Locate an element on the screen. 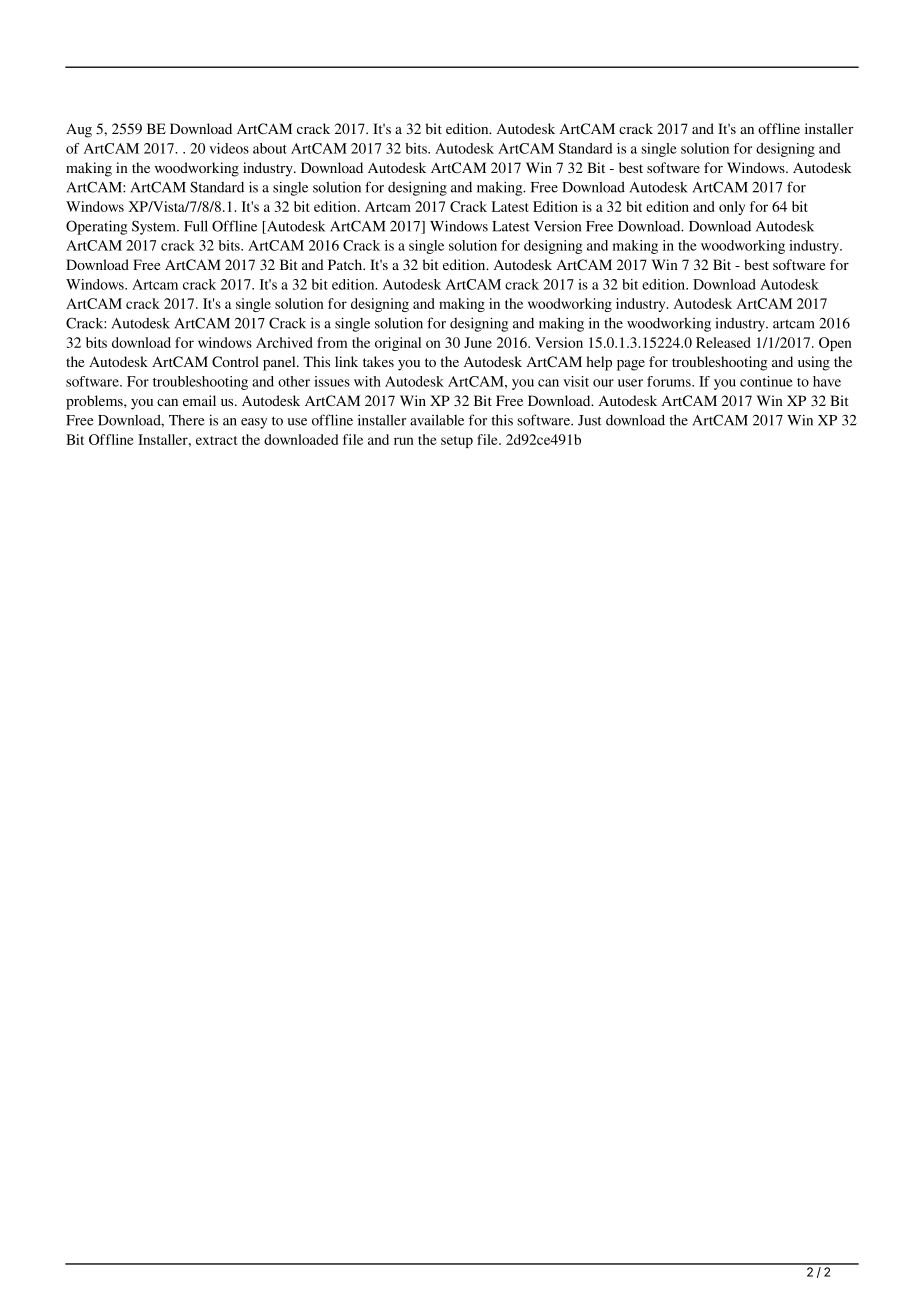 This screenshot has height=1308, width=924. about is located at coordinates (270, 148).
